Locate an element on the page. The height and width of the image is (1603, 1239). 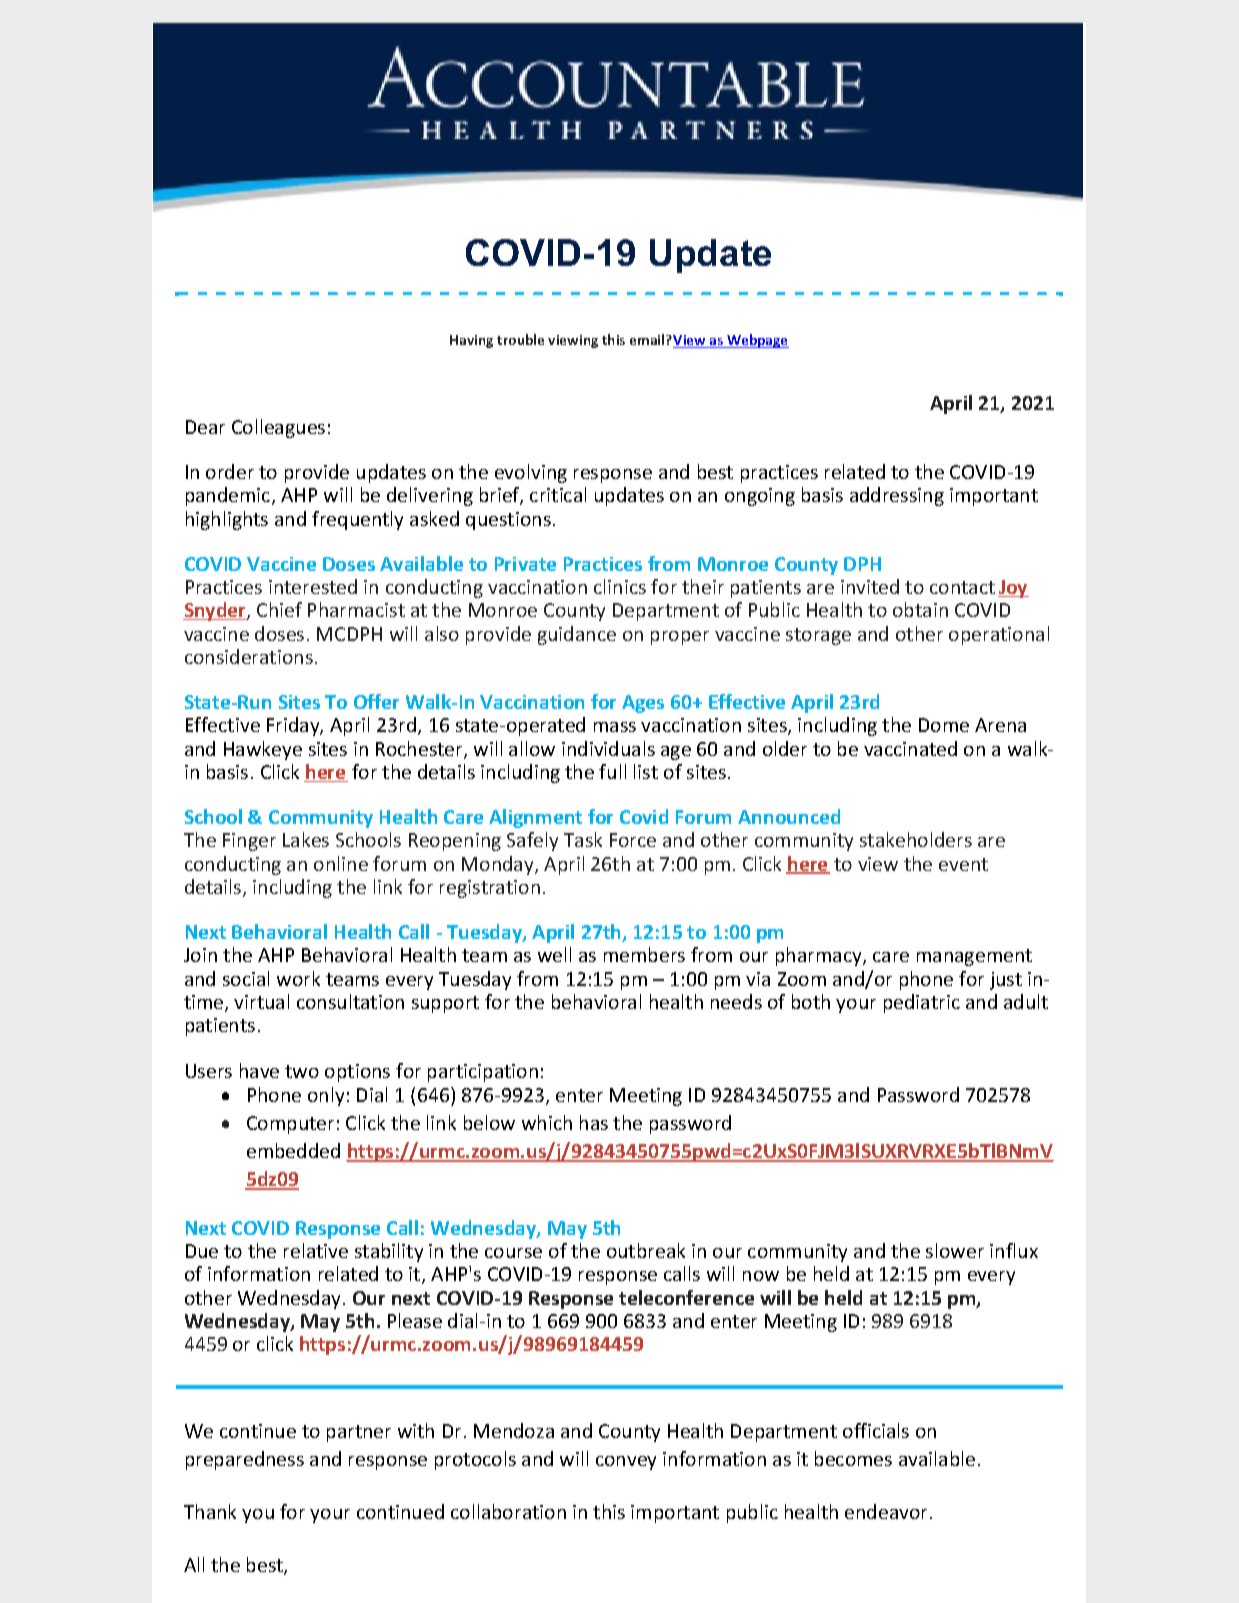
preparedness is located at coordinates (245, 1460).
